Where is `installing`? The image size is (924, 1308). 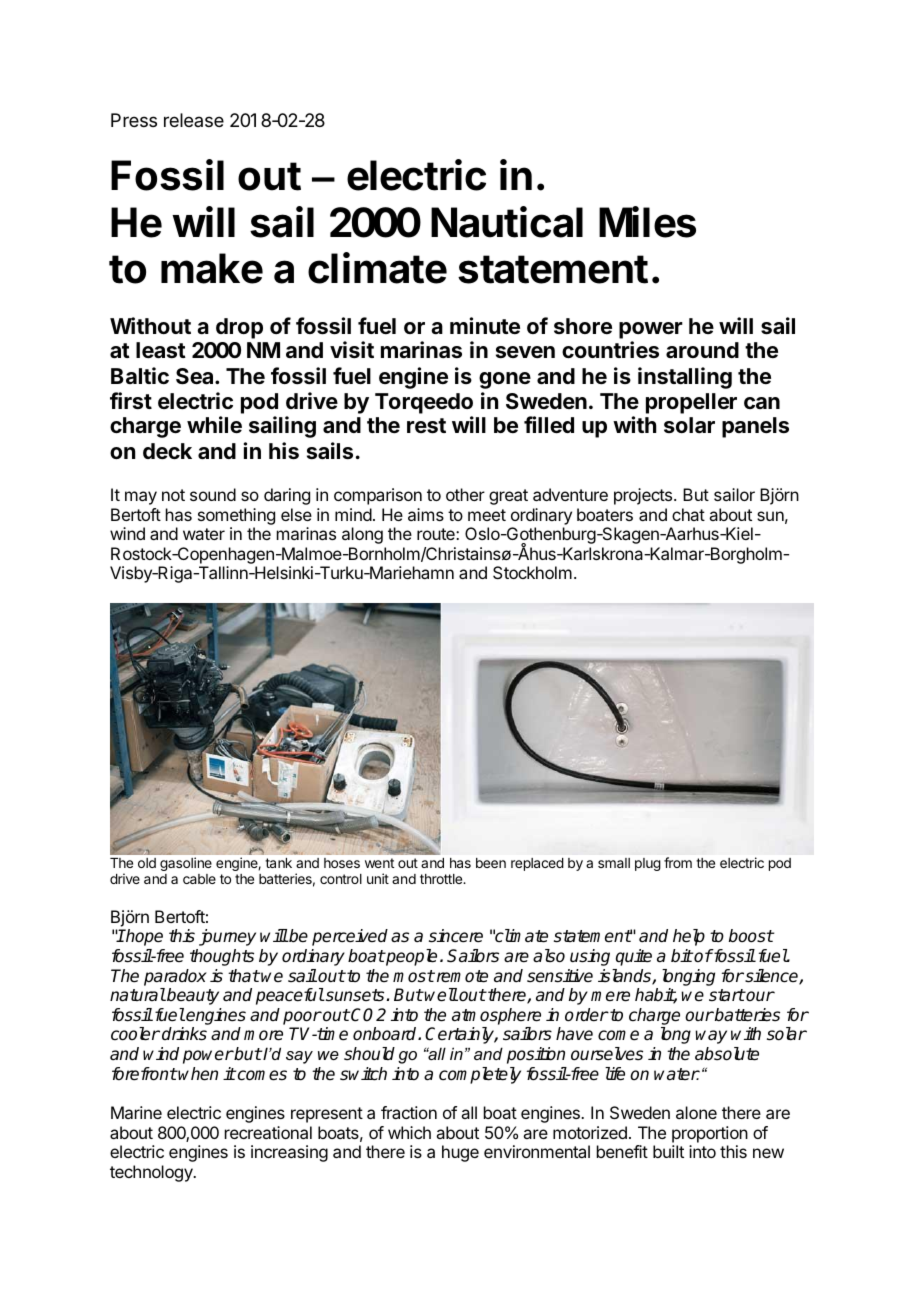 installing is located at coordinates (685, 378).
